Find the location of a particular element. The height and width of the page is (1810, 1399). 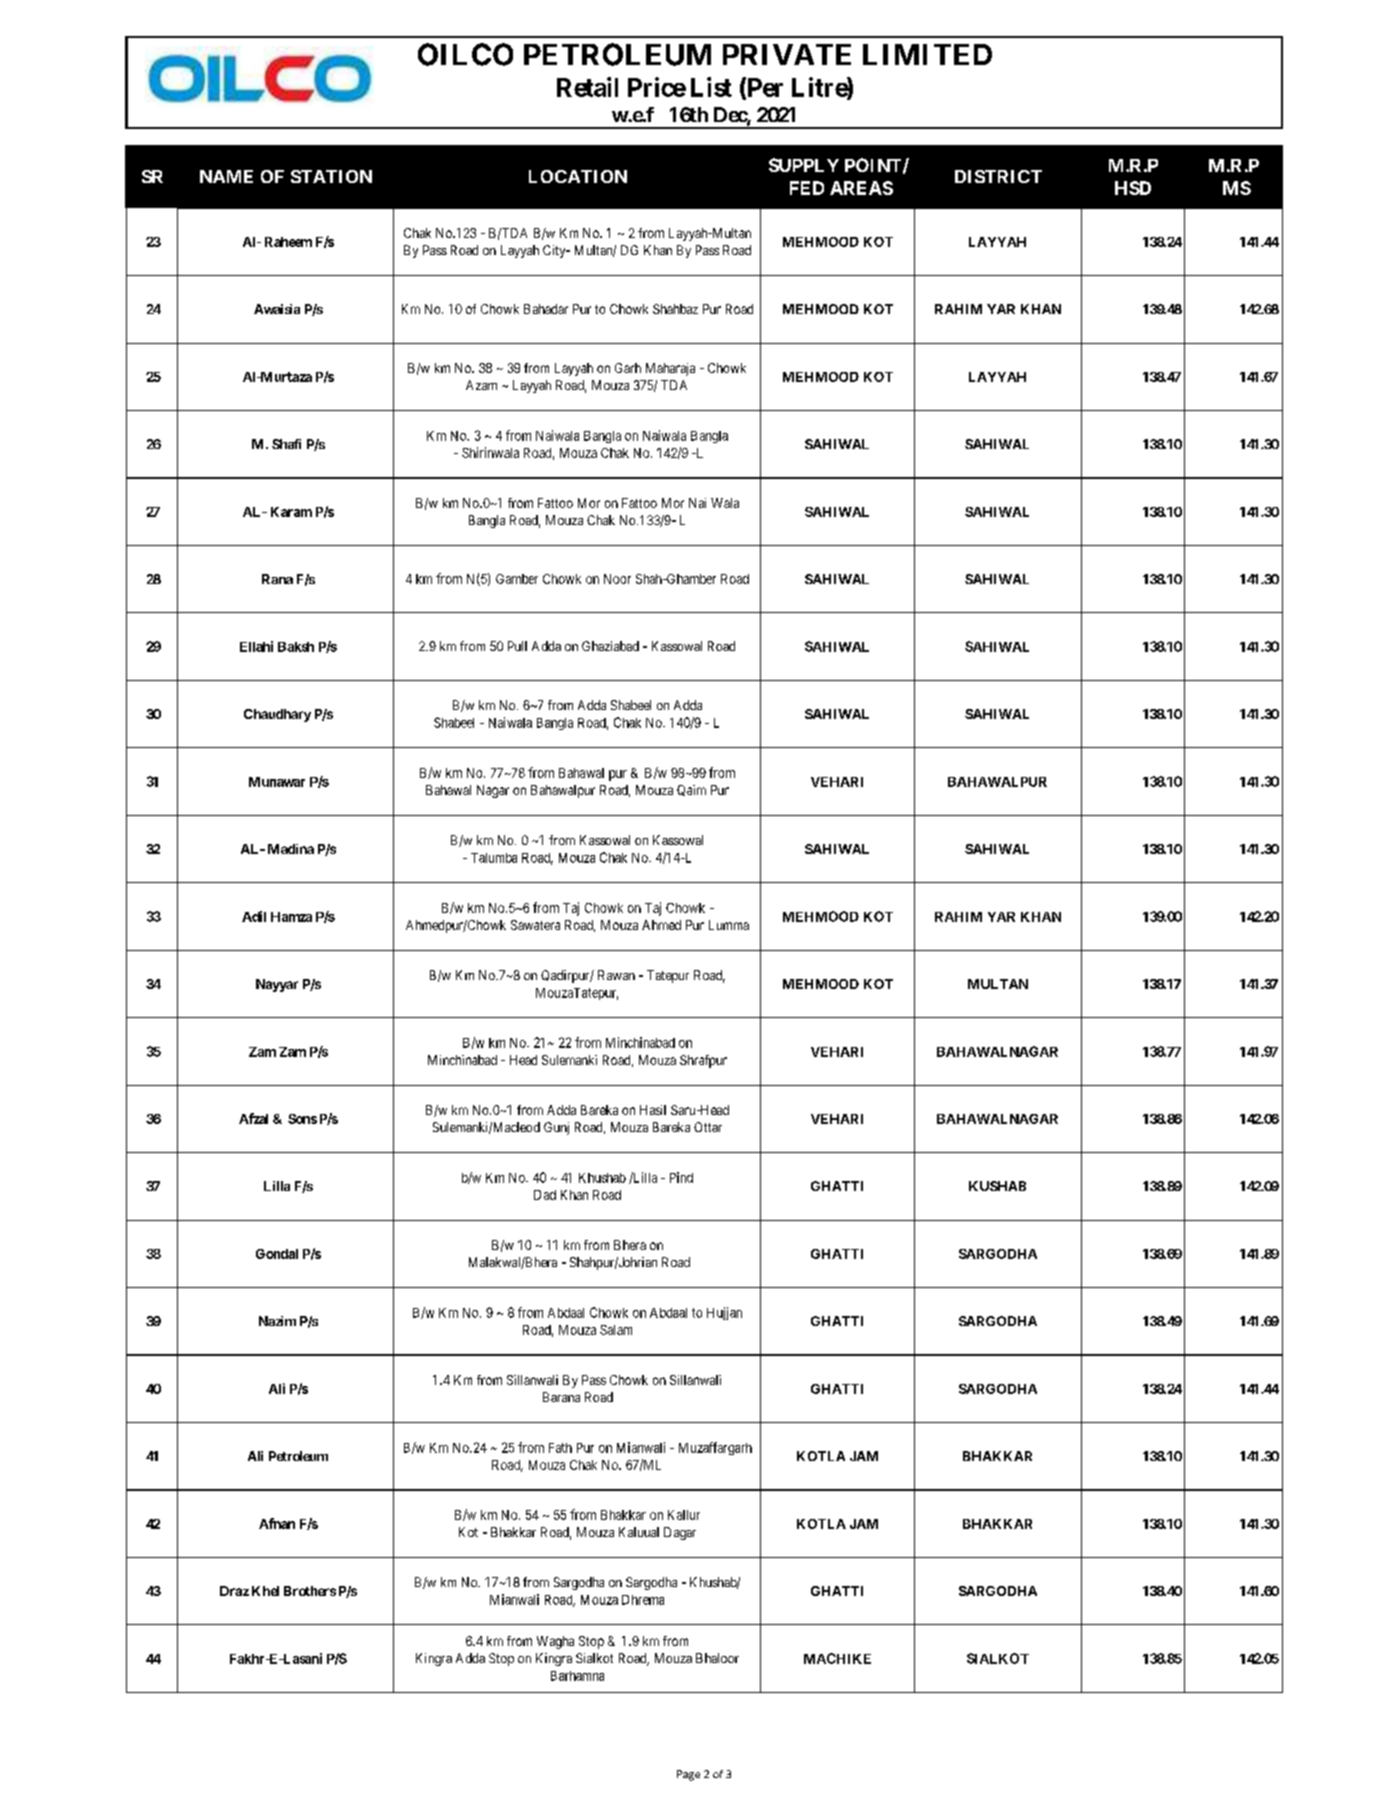

Maharaja is located at coordinates (670, 369).
